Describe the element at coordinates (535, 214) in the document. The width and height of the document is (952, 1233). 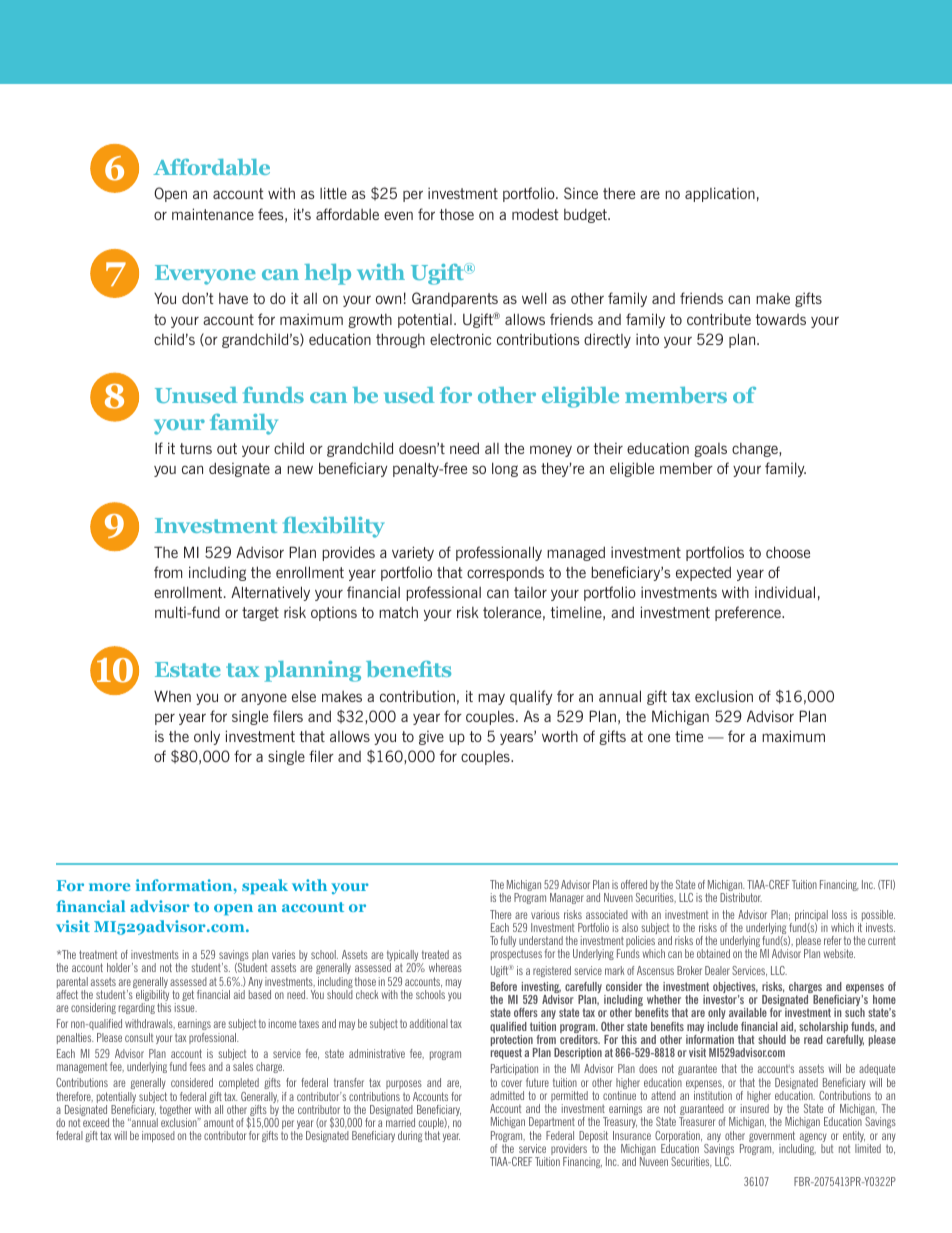
I see `modest` at that location.
